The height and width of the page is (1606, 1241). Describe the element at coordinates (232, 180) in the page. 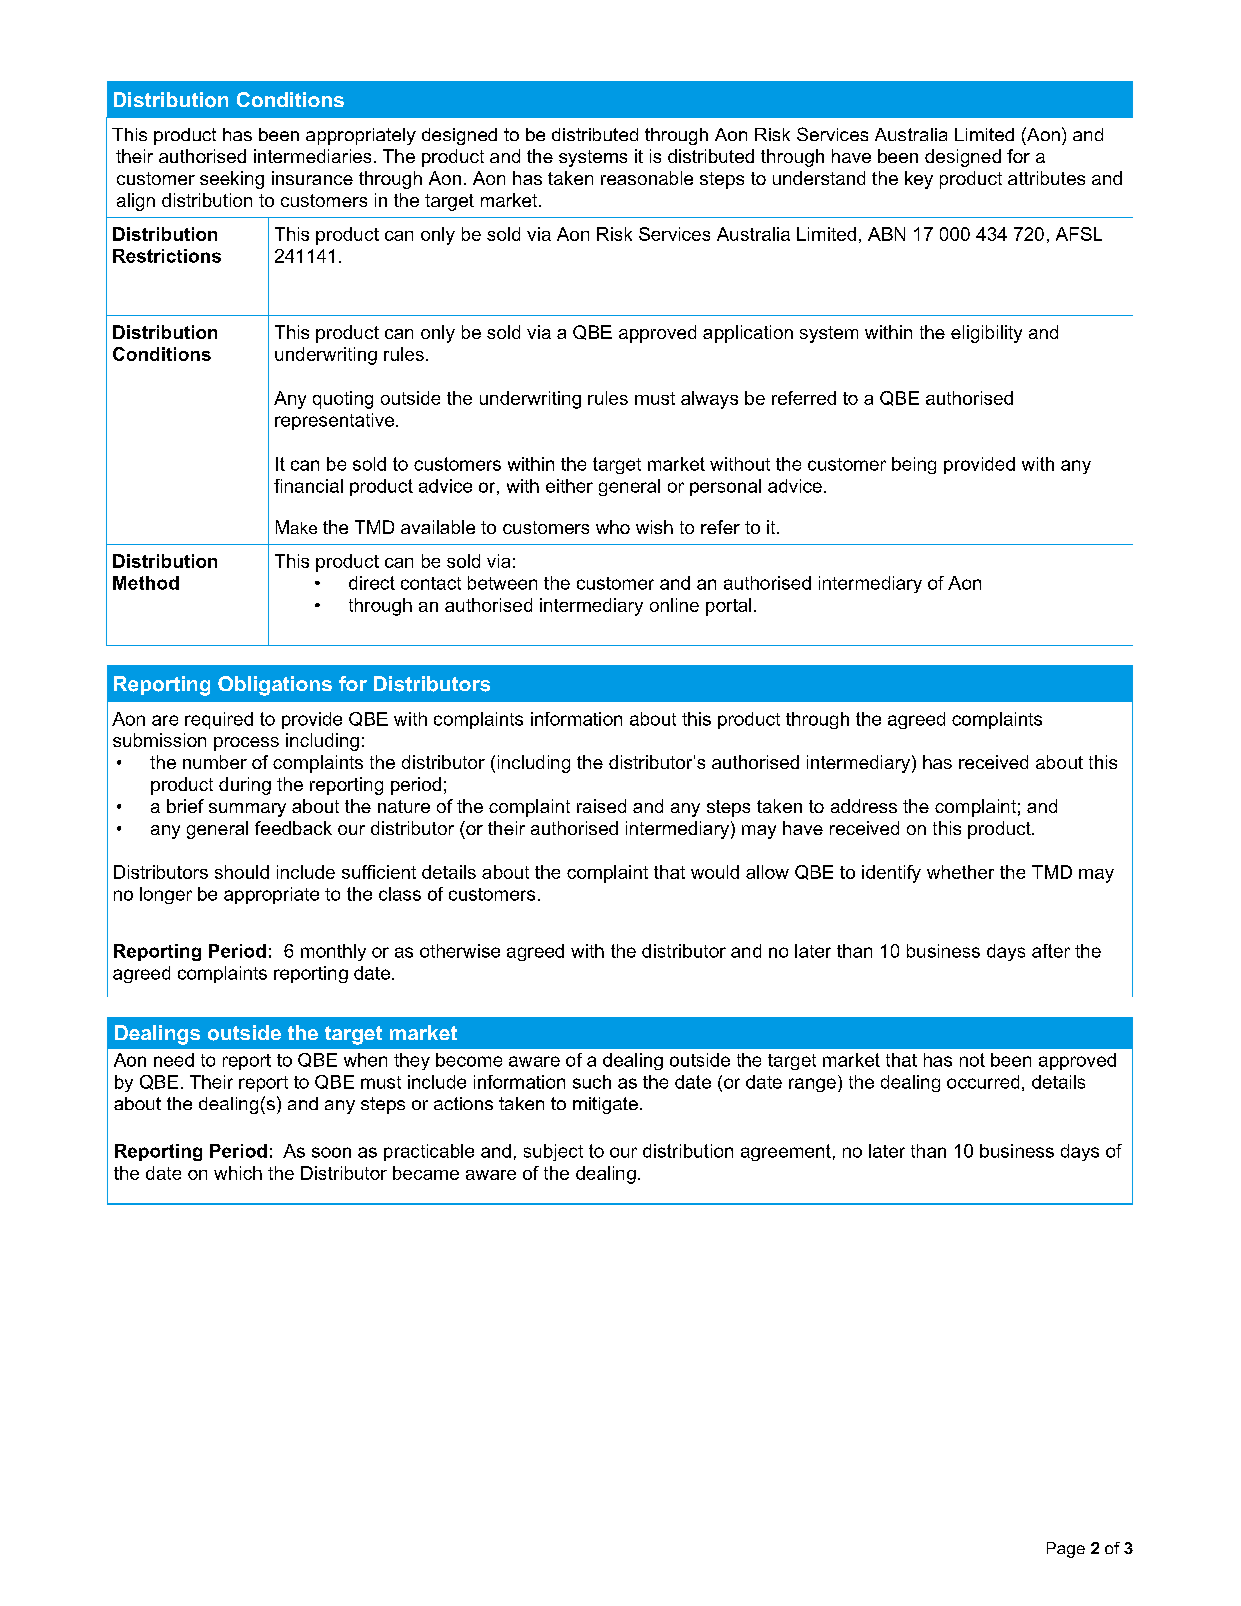

I see `seeking` at that location.
